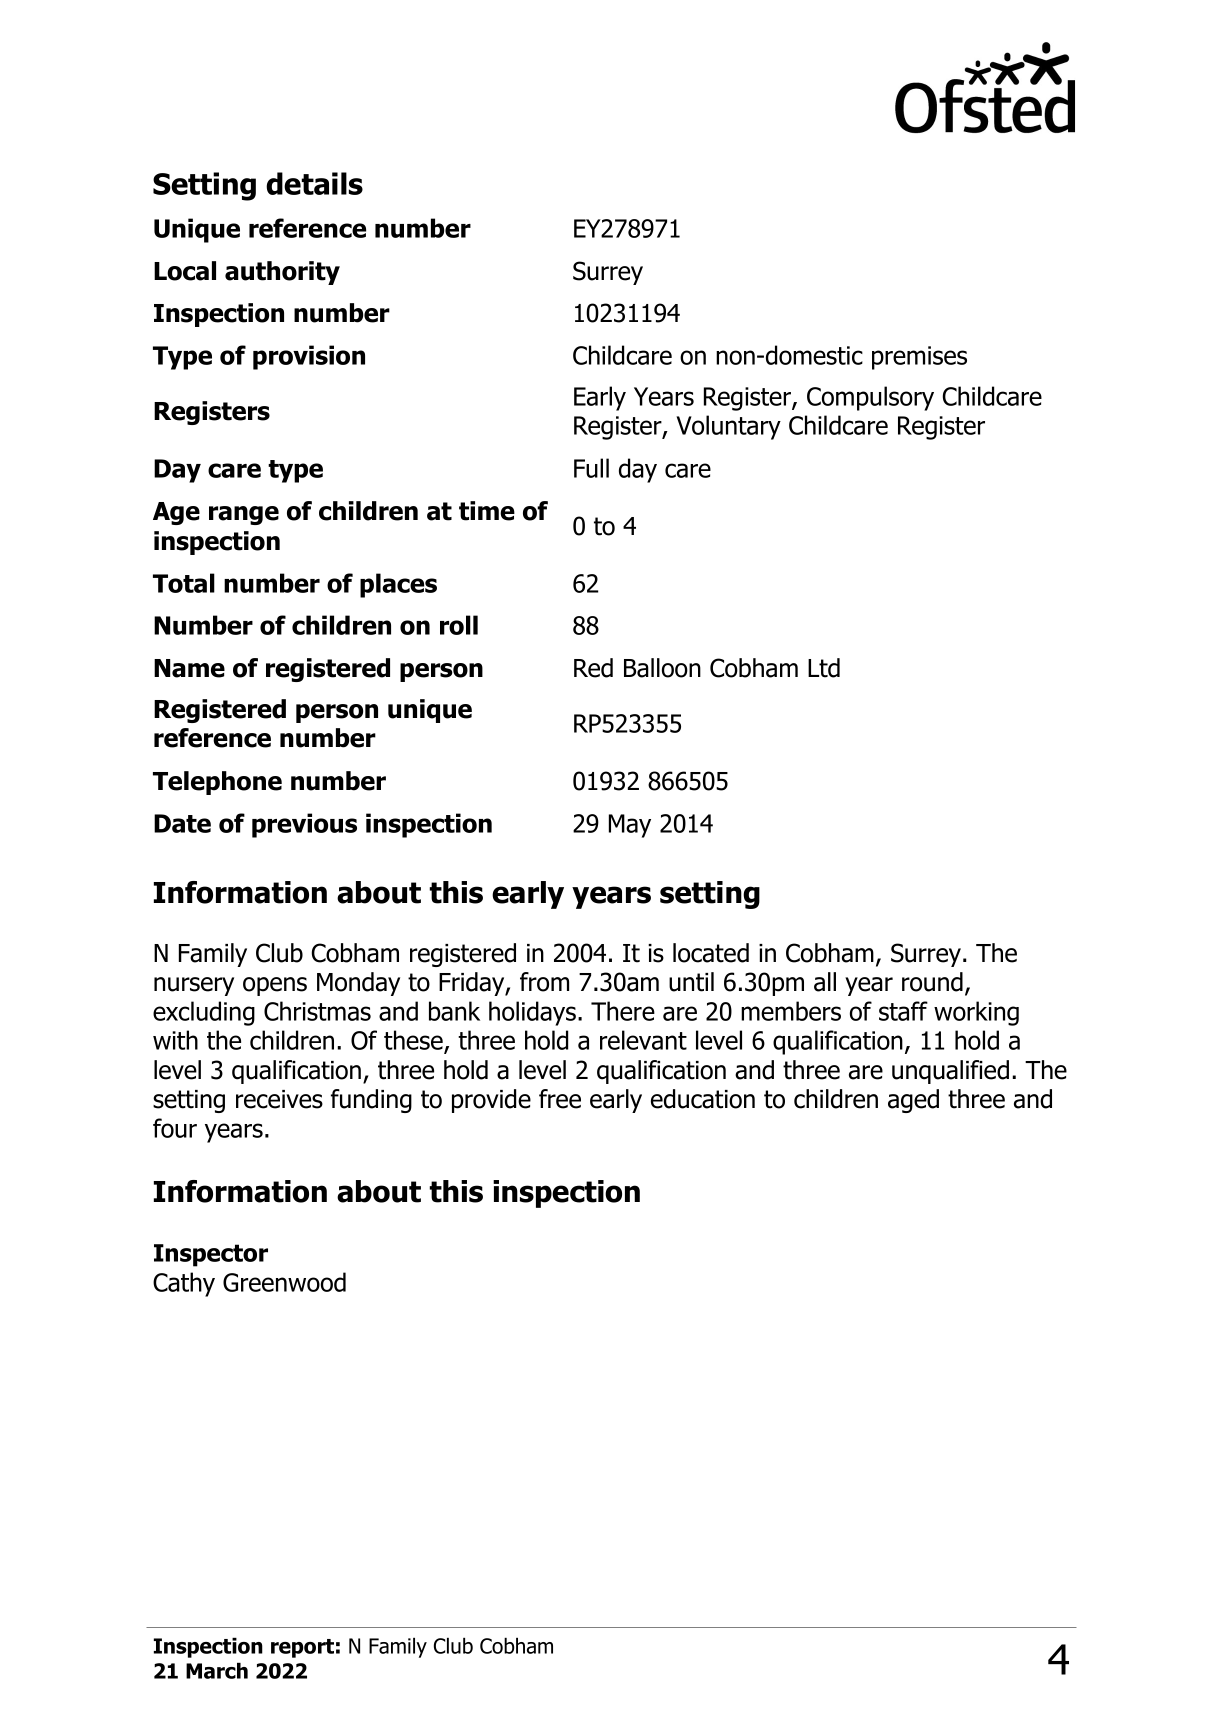 This screenshot has width=1223, height=1733. Describe the element at coordinates (244, 515) in the screenshot. I see `range` at that location.
